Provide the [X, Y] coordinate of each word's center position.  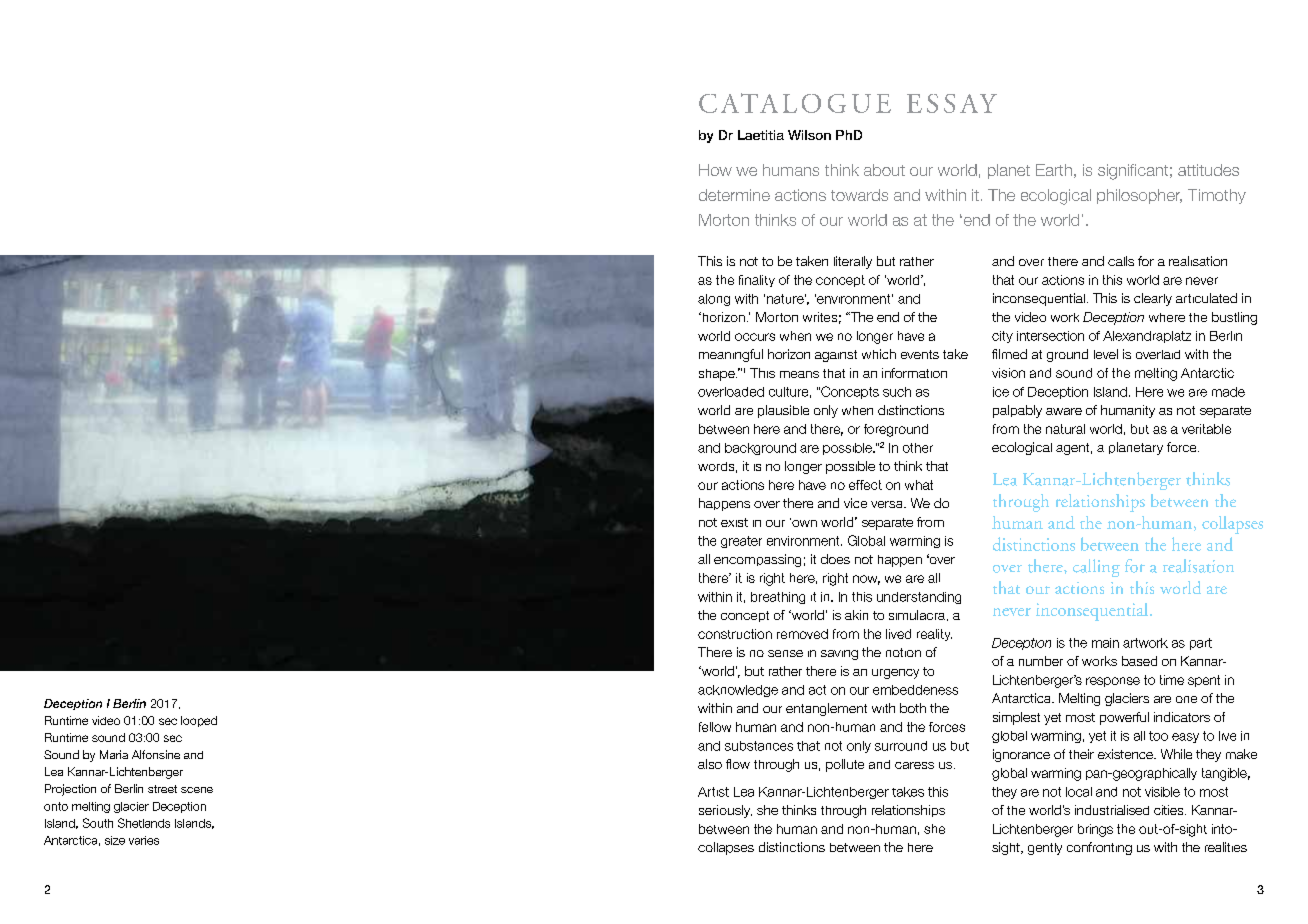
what [919, 485]
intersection [1050, 336]
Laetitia [761, 135]
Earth [1054, 170]
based [1139, 661]
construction [735, 634]
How [715, 170]
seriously [725, 811]
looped [199, 721]
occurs [755, 337]
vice [855, 503]
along [714, 300]
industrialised [1112, 810]
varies [144, 840]
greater [741, 542]
